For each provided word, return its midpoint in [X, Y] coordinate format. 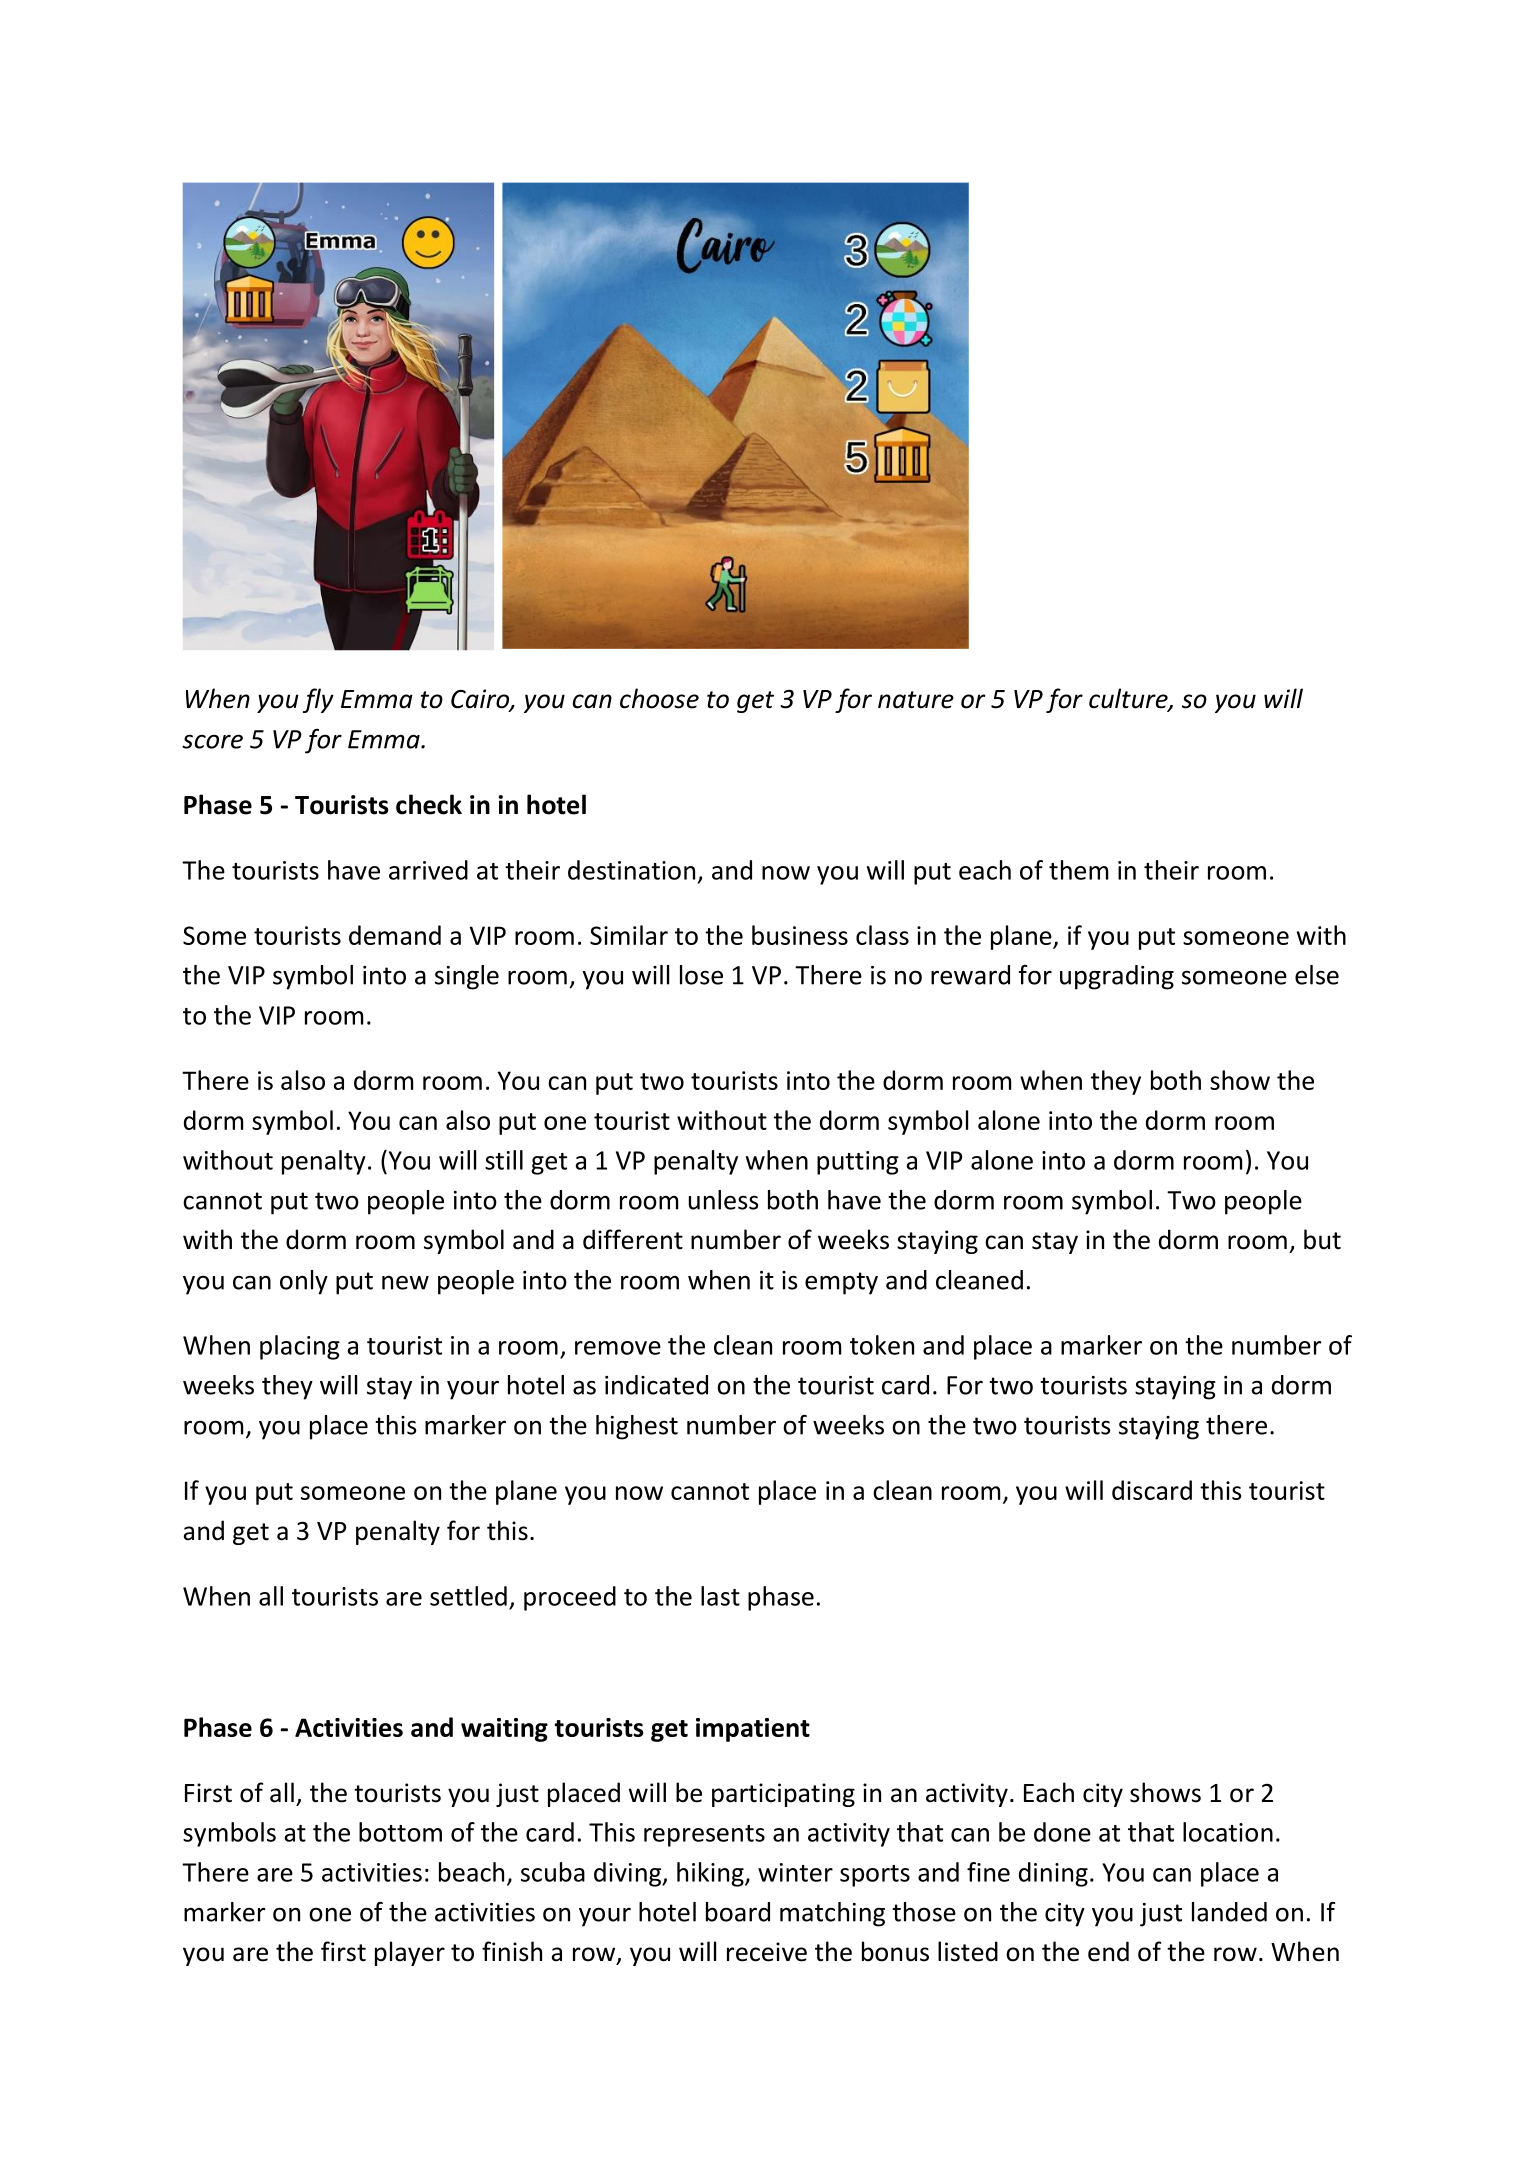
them [1078, 870]
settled [468, 1596]
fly [318, 700]
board [738, 1912]
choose [659, 698]
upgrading [1117, 977]
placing [300, 1347]
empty [841, 1283]
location [1228, 1832]
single [467, 977]
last [720, 1596]
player [410, 1953]
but [1322, 1239]
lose [701, 975]
